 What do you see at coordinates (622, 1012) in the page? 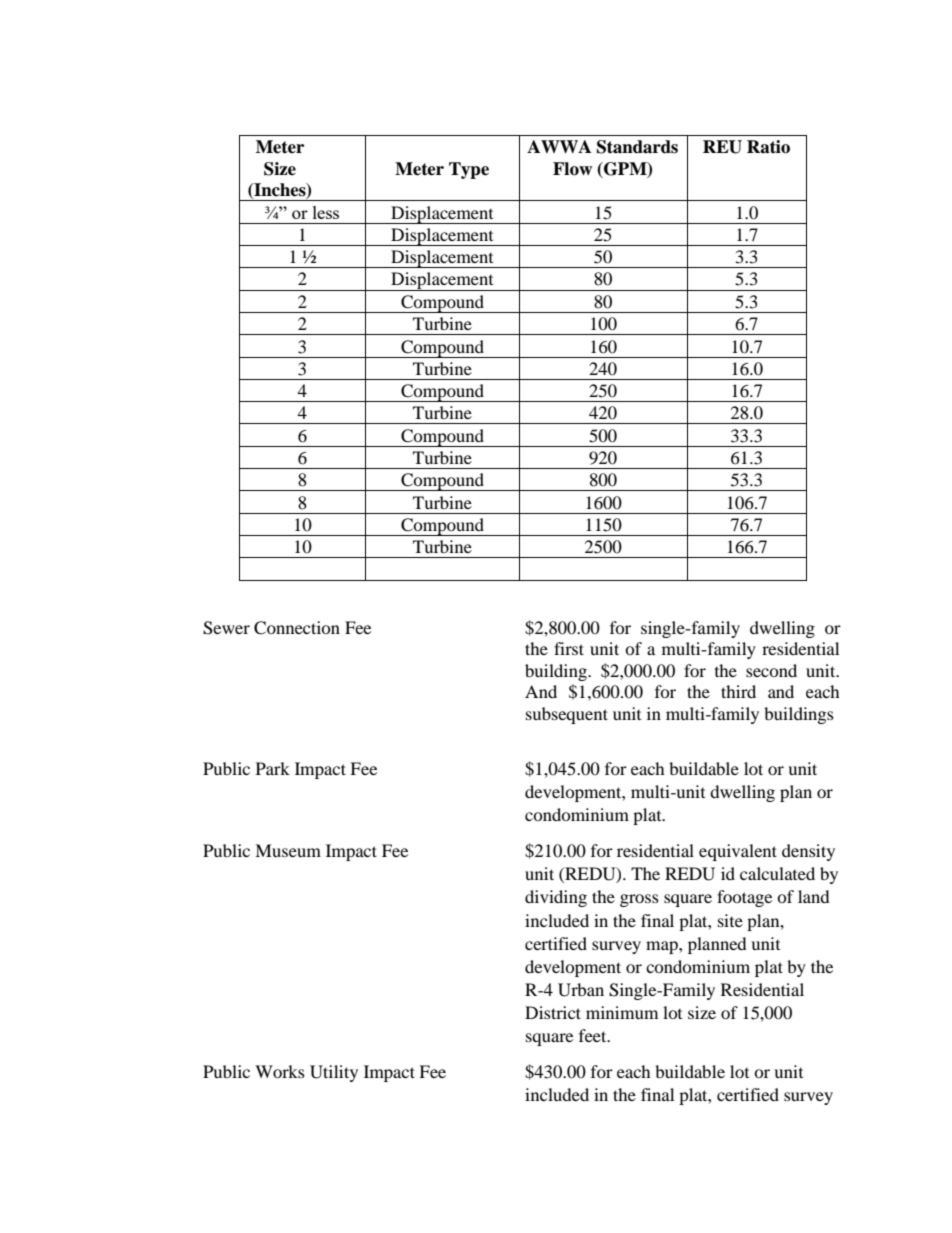
I see `minimum` at bounding box center [622, 1012].
